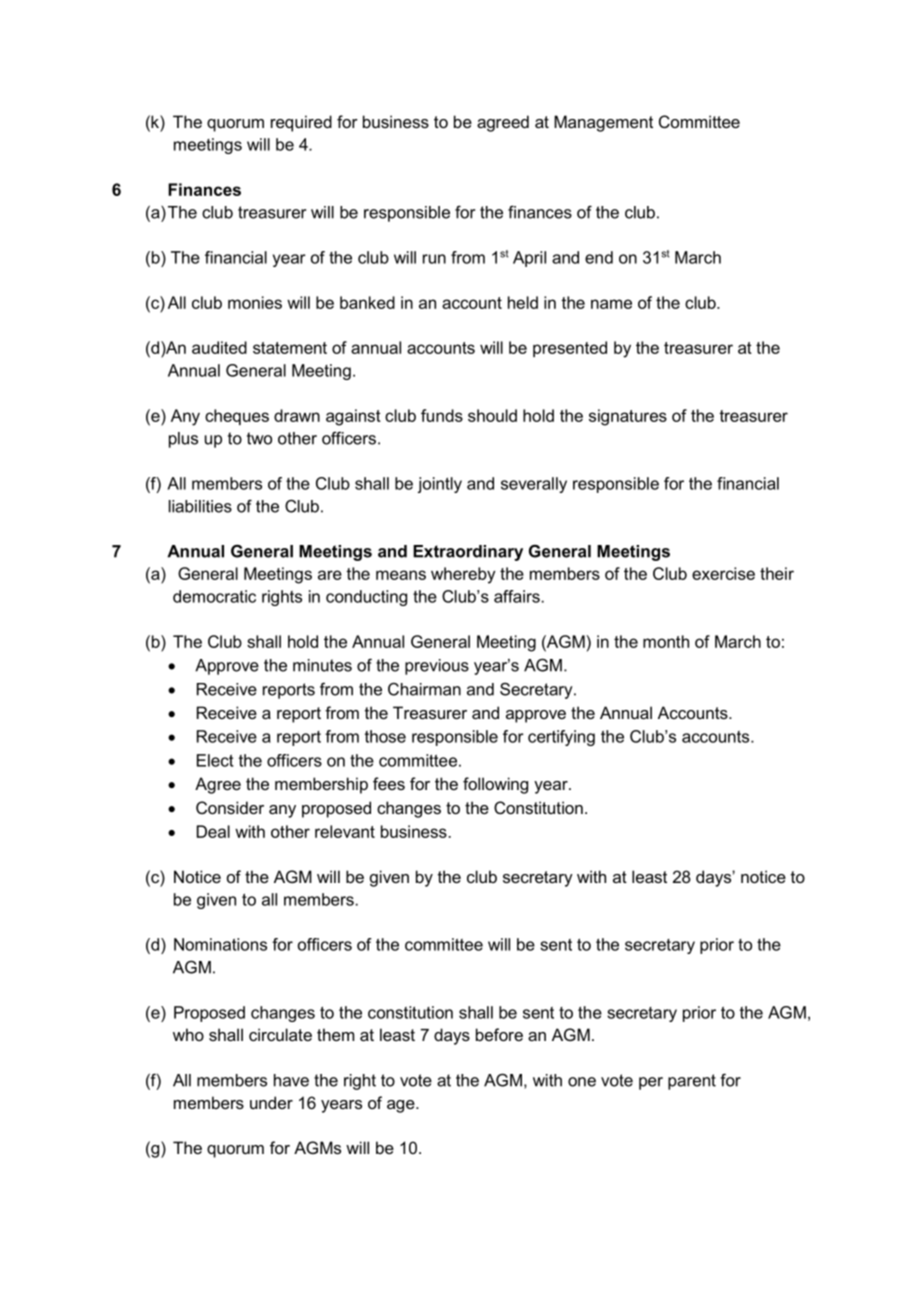  What do you see at coordinates (499, 1034) in the screenshot?
I see `before` at bounding box center [499, 1034].
